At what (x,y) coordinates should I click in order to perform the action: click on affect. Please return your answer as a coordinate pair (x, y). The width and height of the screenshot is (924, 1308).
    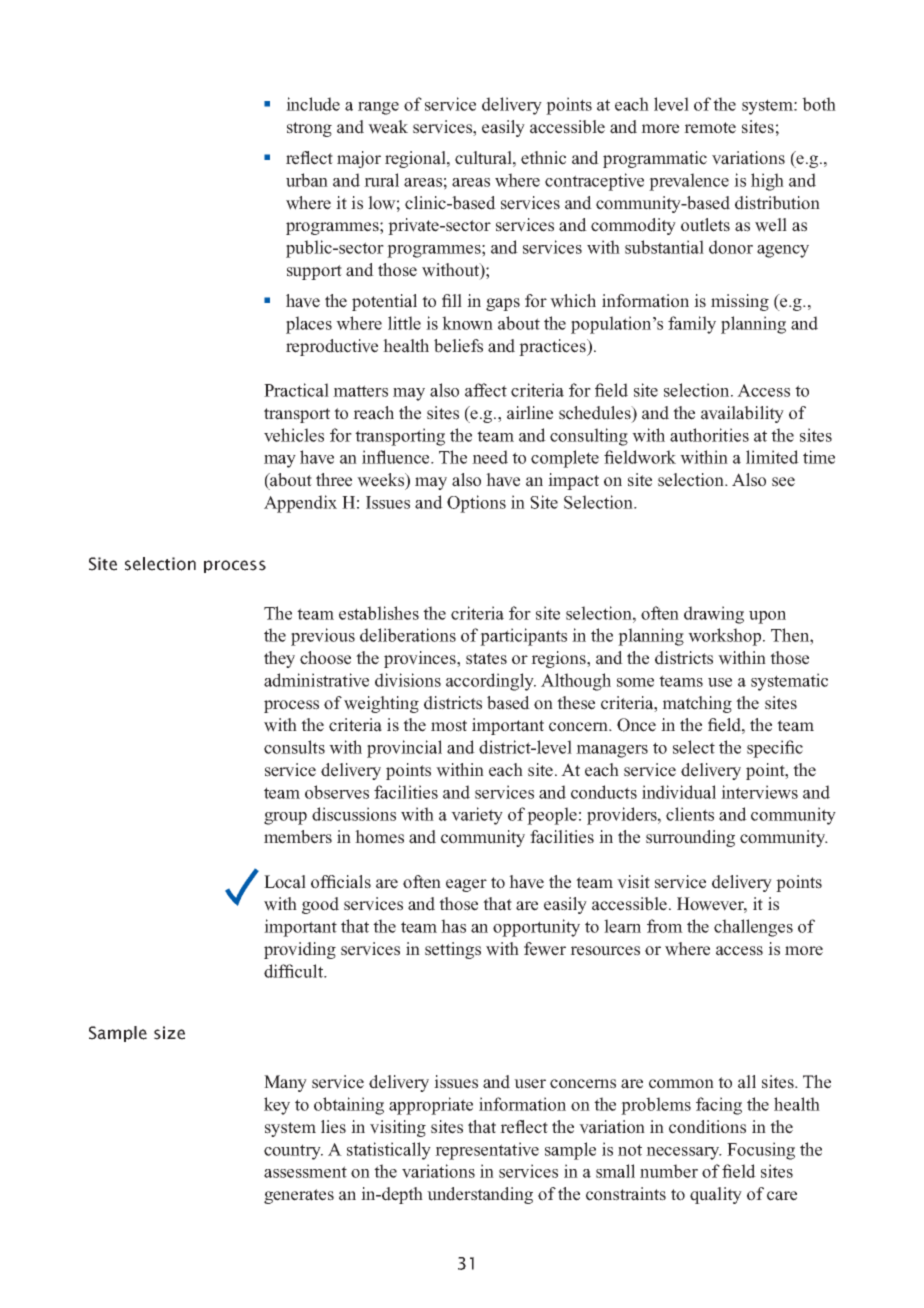
    Looking at the image, I should click on (486, 390).
